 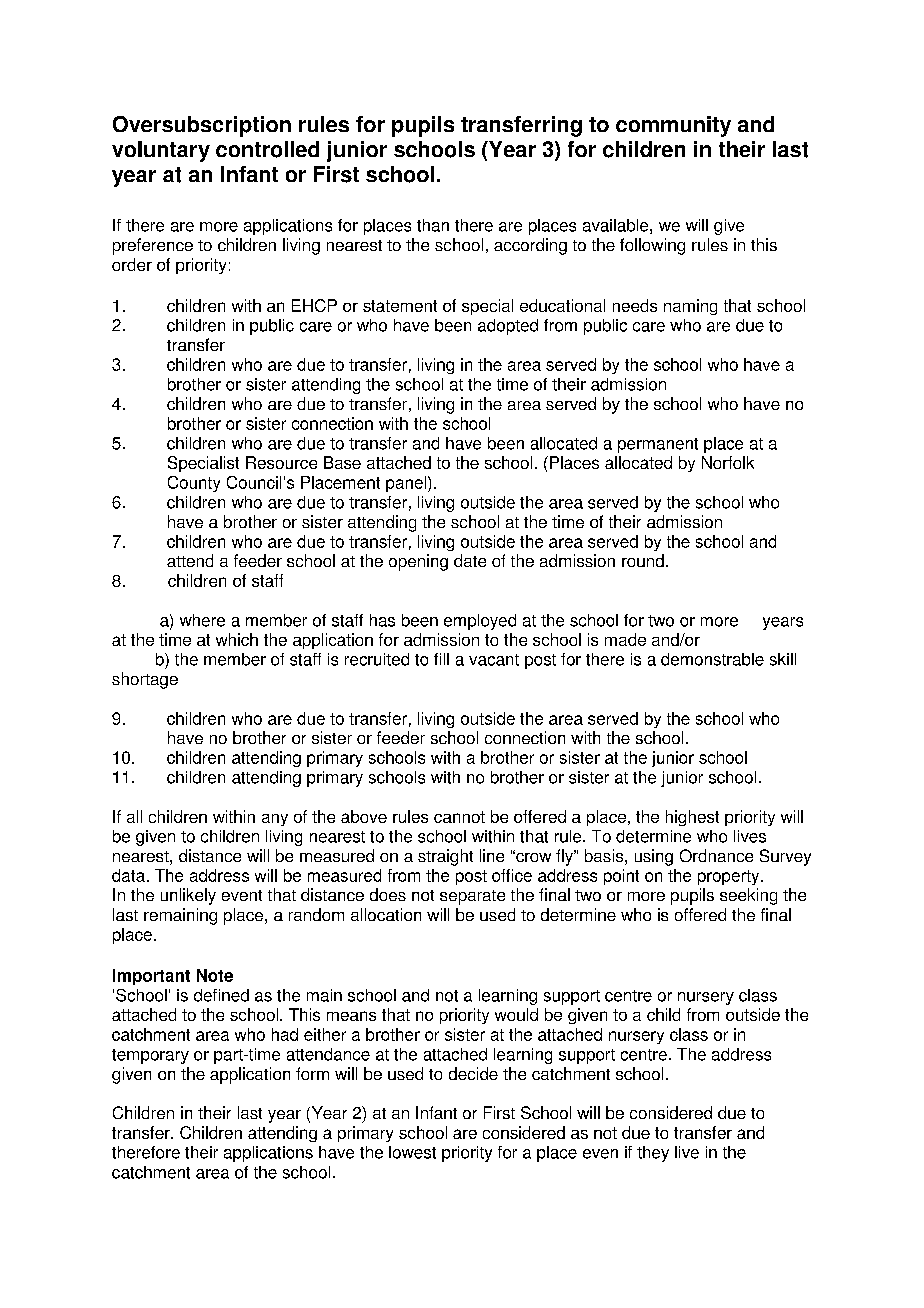 I want to click on voluntary, so click(x=161, y=151).
